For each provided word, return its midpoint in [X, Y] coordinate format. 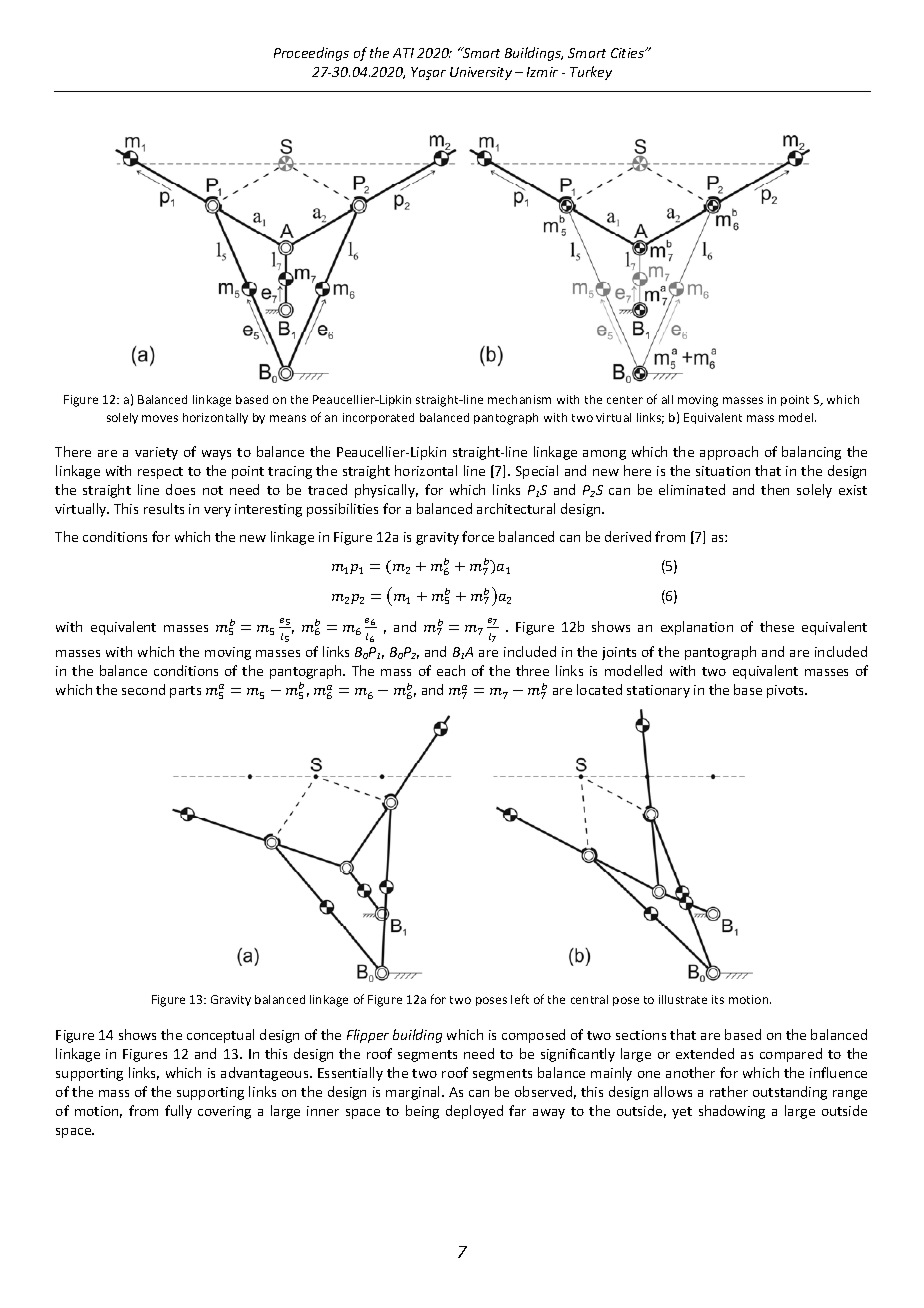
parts [185, 692]
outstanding [790, 1093]
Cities [628, 53]
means [288, 418]
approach [729, 453]
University [481, 73]
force [478, 536]
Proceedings [311, 54]
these [777, 626]
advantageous [266, 1074]
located [599, 689]
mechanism [519, 399]
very [217, 512]
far [517, 1110]
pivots [787, 691]
